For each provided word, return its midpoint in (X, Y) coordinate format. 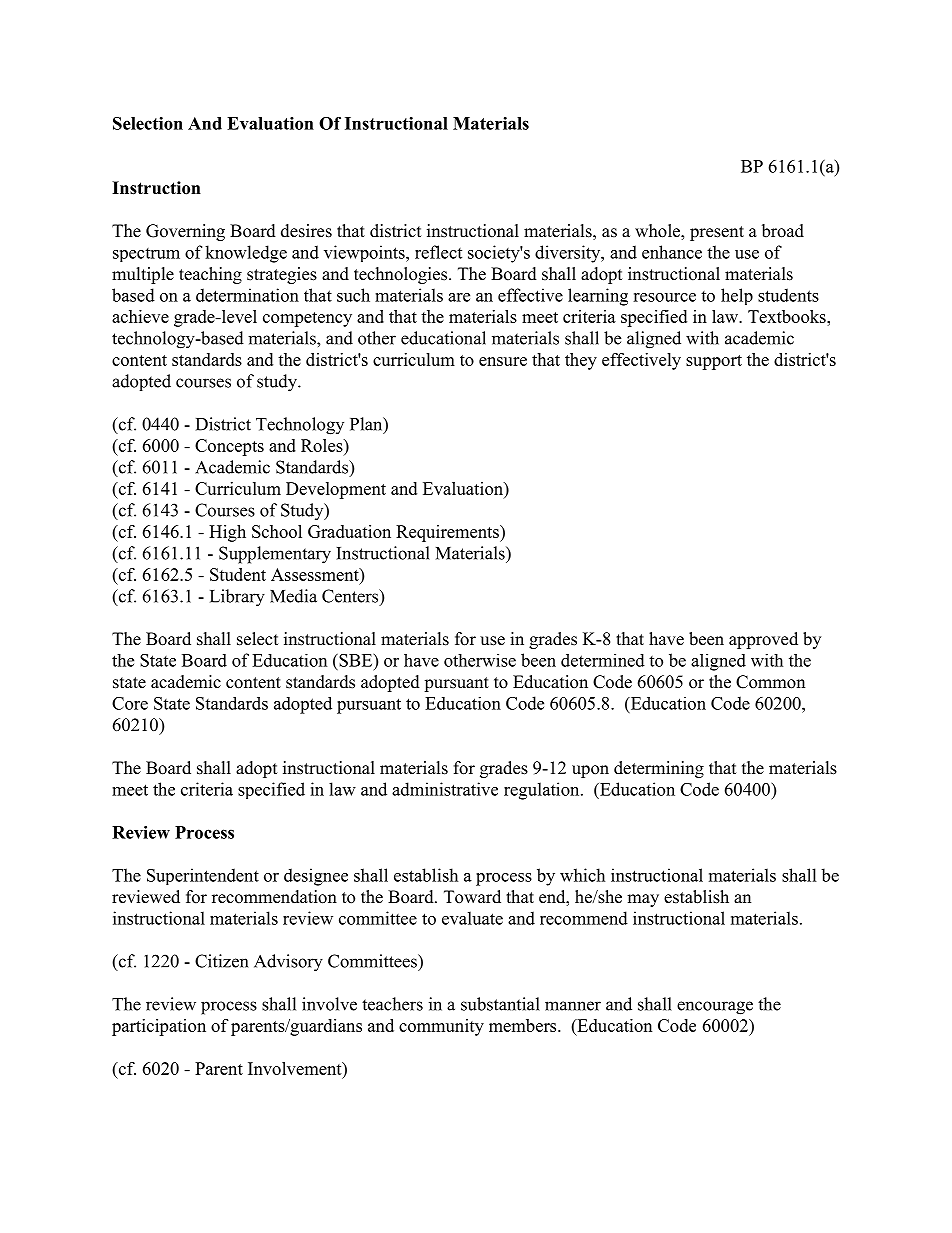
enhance (672, 252)
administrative (445, 789)
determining (659, 769)
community (441, 1027)
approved (763, 640)
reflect (438, 252)
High (227, 533)
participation (159, 1027)
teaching (210, 275)
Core (130, 703)
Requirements (448, 533)
